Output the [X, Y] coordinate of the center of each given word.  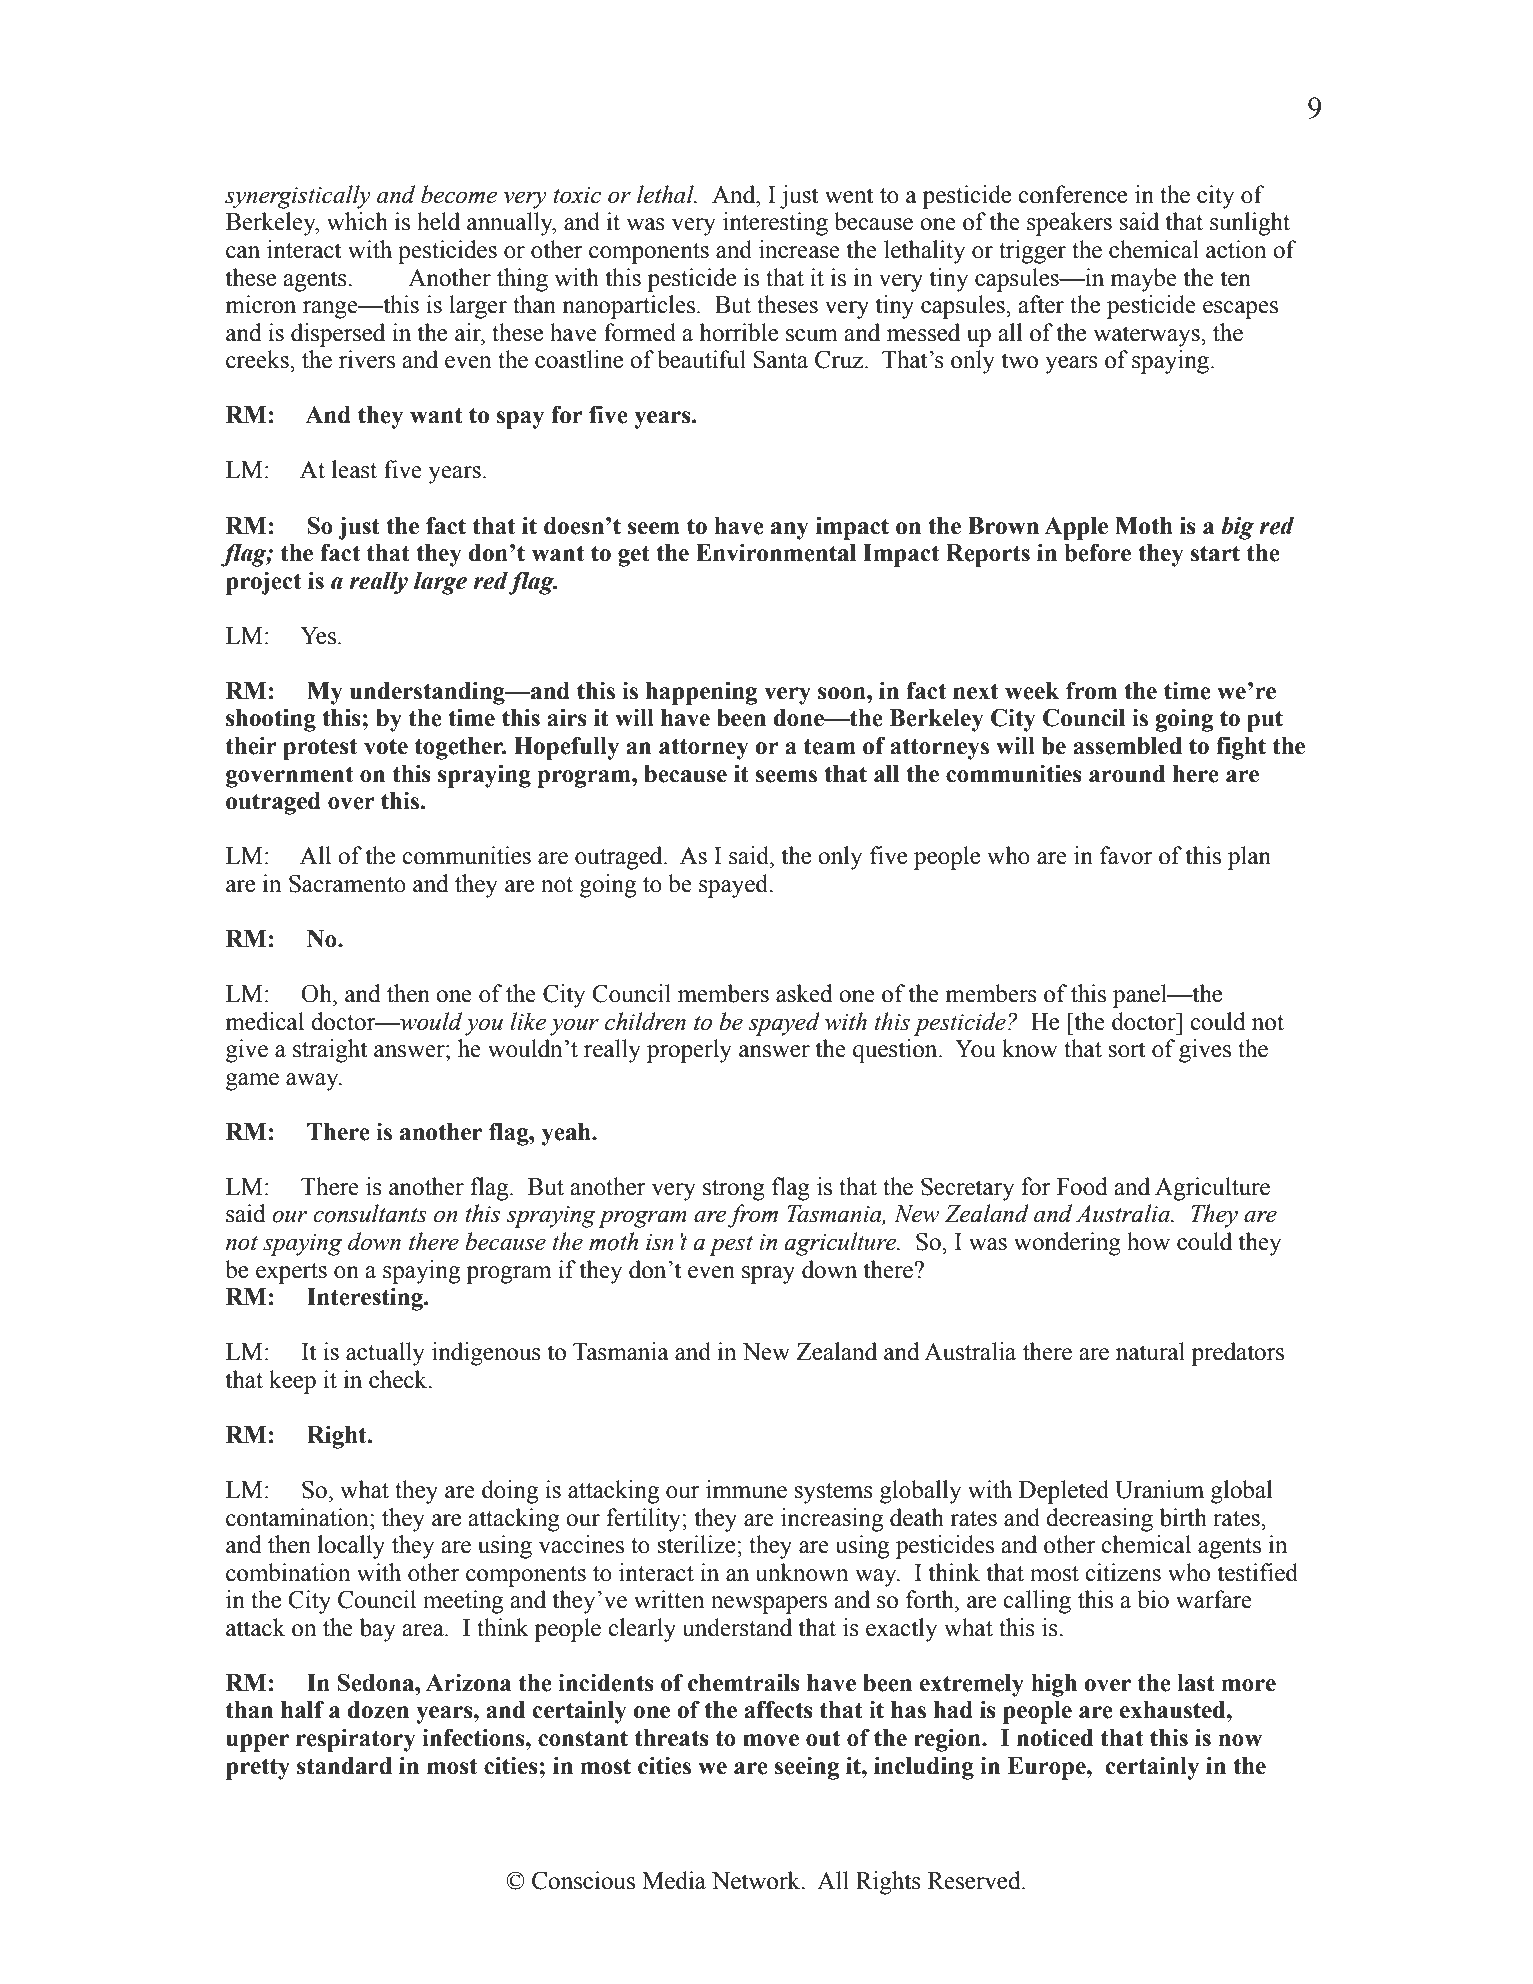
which [357, 221]
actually [385, 1354]
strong [734, 1190]
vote [386, 746]
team [830, 746]
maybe [1143, 280]
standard [344, 1766]
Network [757, 1880]
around [1127, 774]
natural [1150, 1351]
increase [799, 249]
